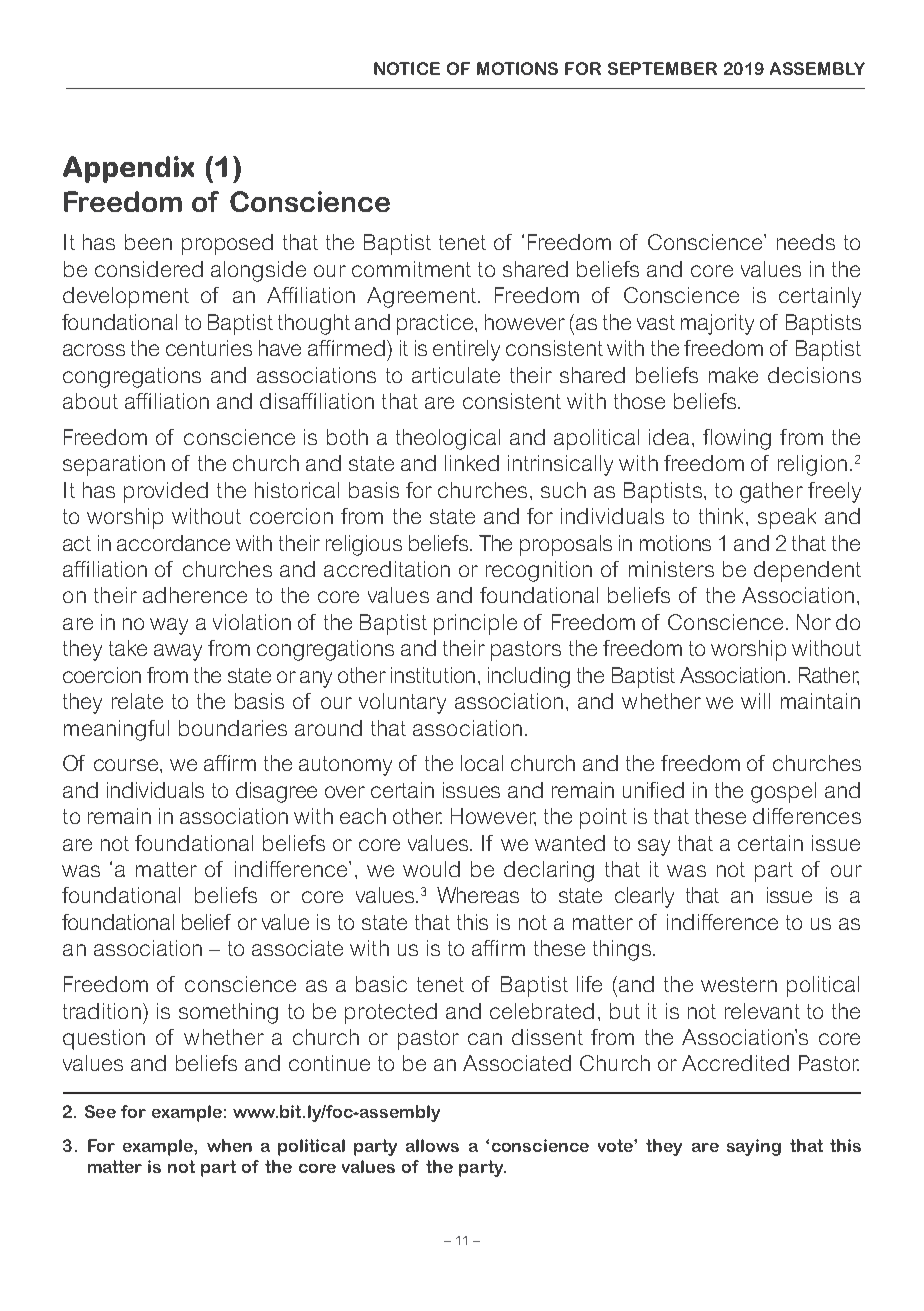 This screenshot has height=1311, width=924. What do you see at coordinates (229, 1145) in the screenshot?
I see `when` at bounding box center [229, 1145].
